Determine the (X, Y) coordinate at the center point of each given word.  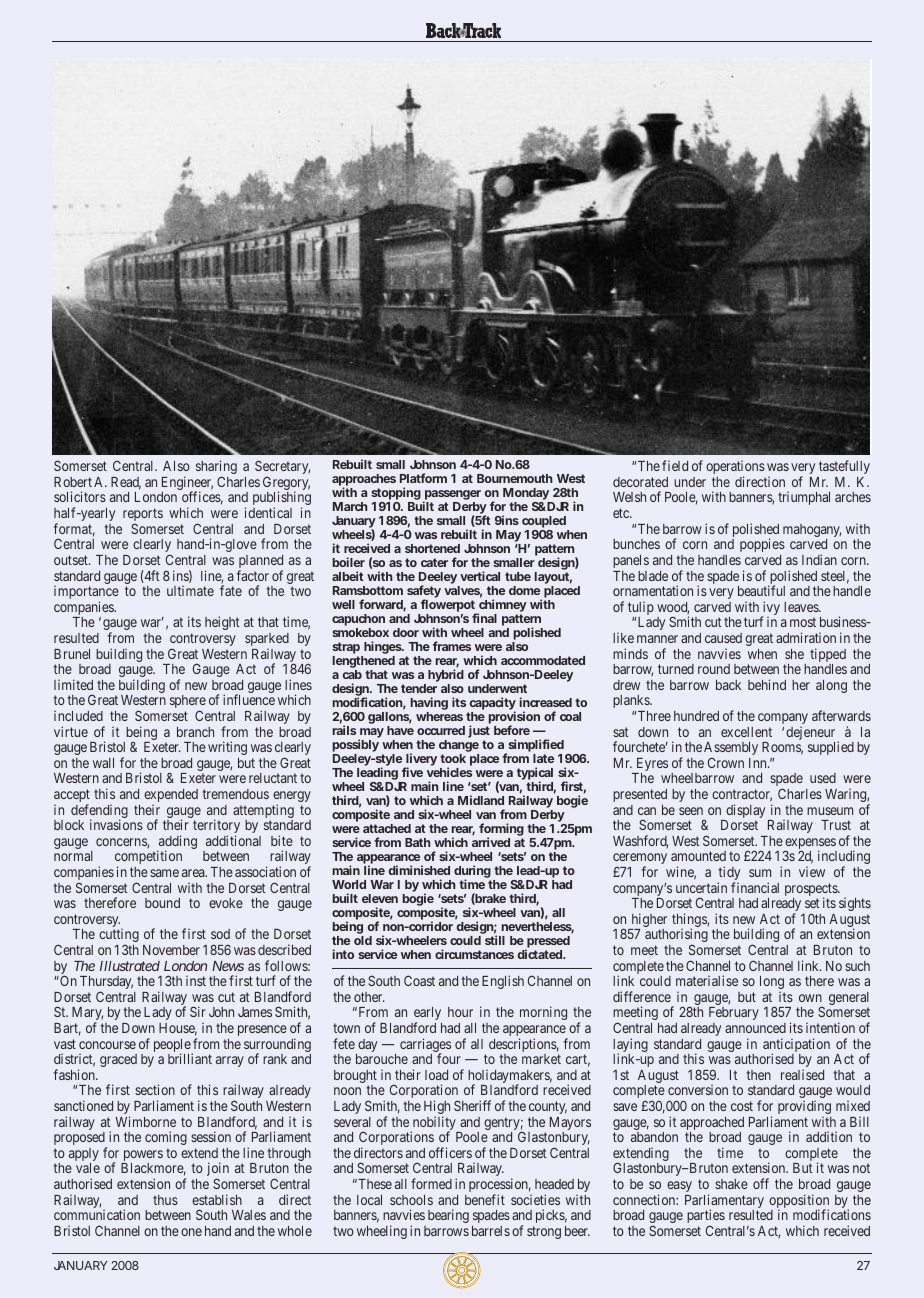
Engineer (187, 484)
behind (767, 684)
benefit (485, 1199)
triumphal (804, 498)
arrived (491, 842)
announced (755, 1028)
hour (460, 1012)
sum (760, 873)
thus (165, 1200)
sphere (188, 703)
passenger (452, 496)
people (173, 1047)
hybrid (446, 677)
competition (148, 858)
